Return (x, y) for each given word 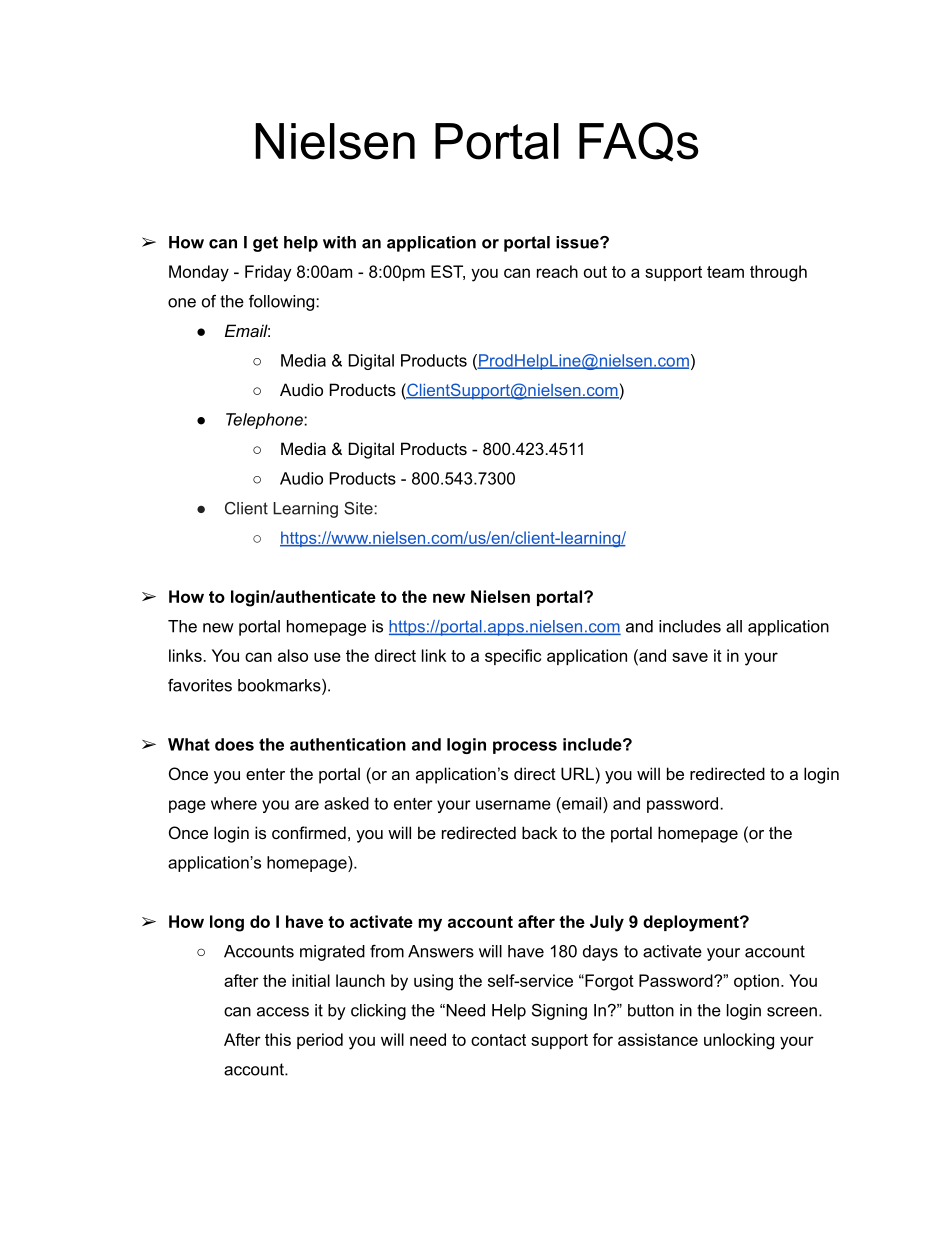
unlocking (739, 1041)
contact (498, 1040)
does (234, 744)
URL (577, 773)
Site (358, 508)
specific (513, 657)
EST (448, 272)
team (725, 272)
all (734, 626)
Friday (268, 273)
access (283, 1012)
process (525, 747)
